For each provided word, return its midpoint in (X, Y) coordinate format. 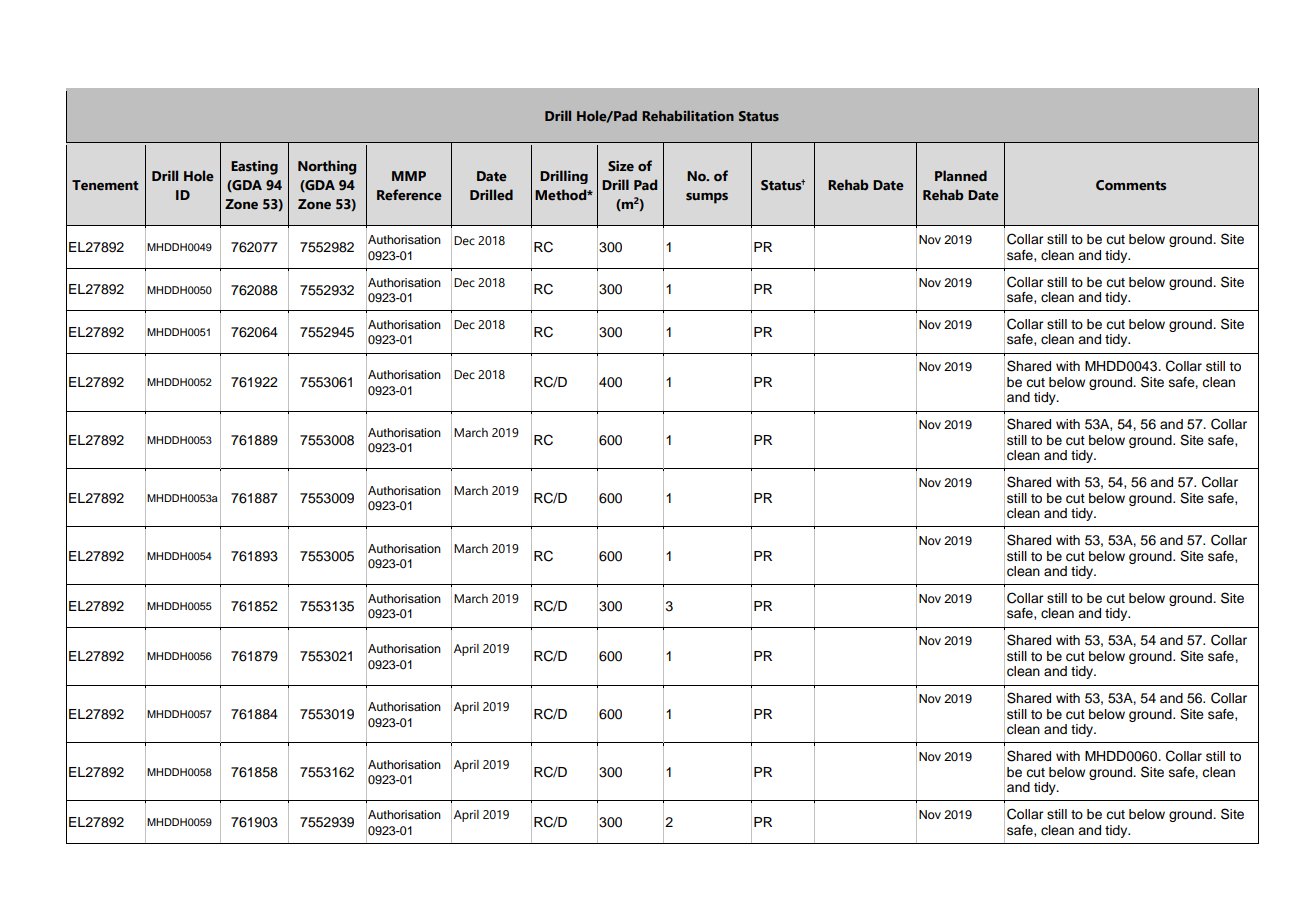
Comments (1131, 185)
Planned (961, 176)
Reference (409, 195)
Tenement (105, 185)
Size (621, 166)
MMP (409, 176)
